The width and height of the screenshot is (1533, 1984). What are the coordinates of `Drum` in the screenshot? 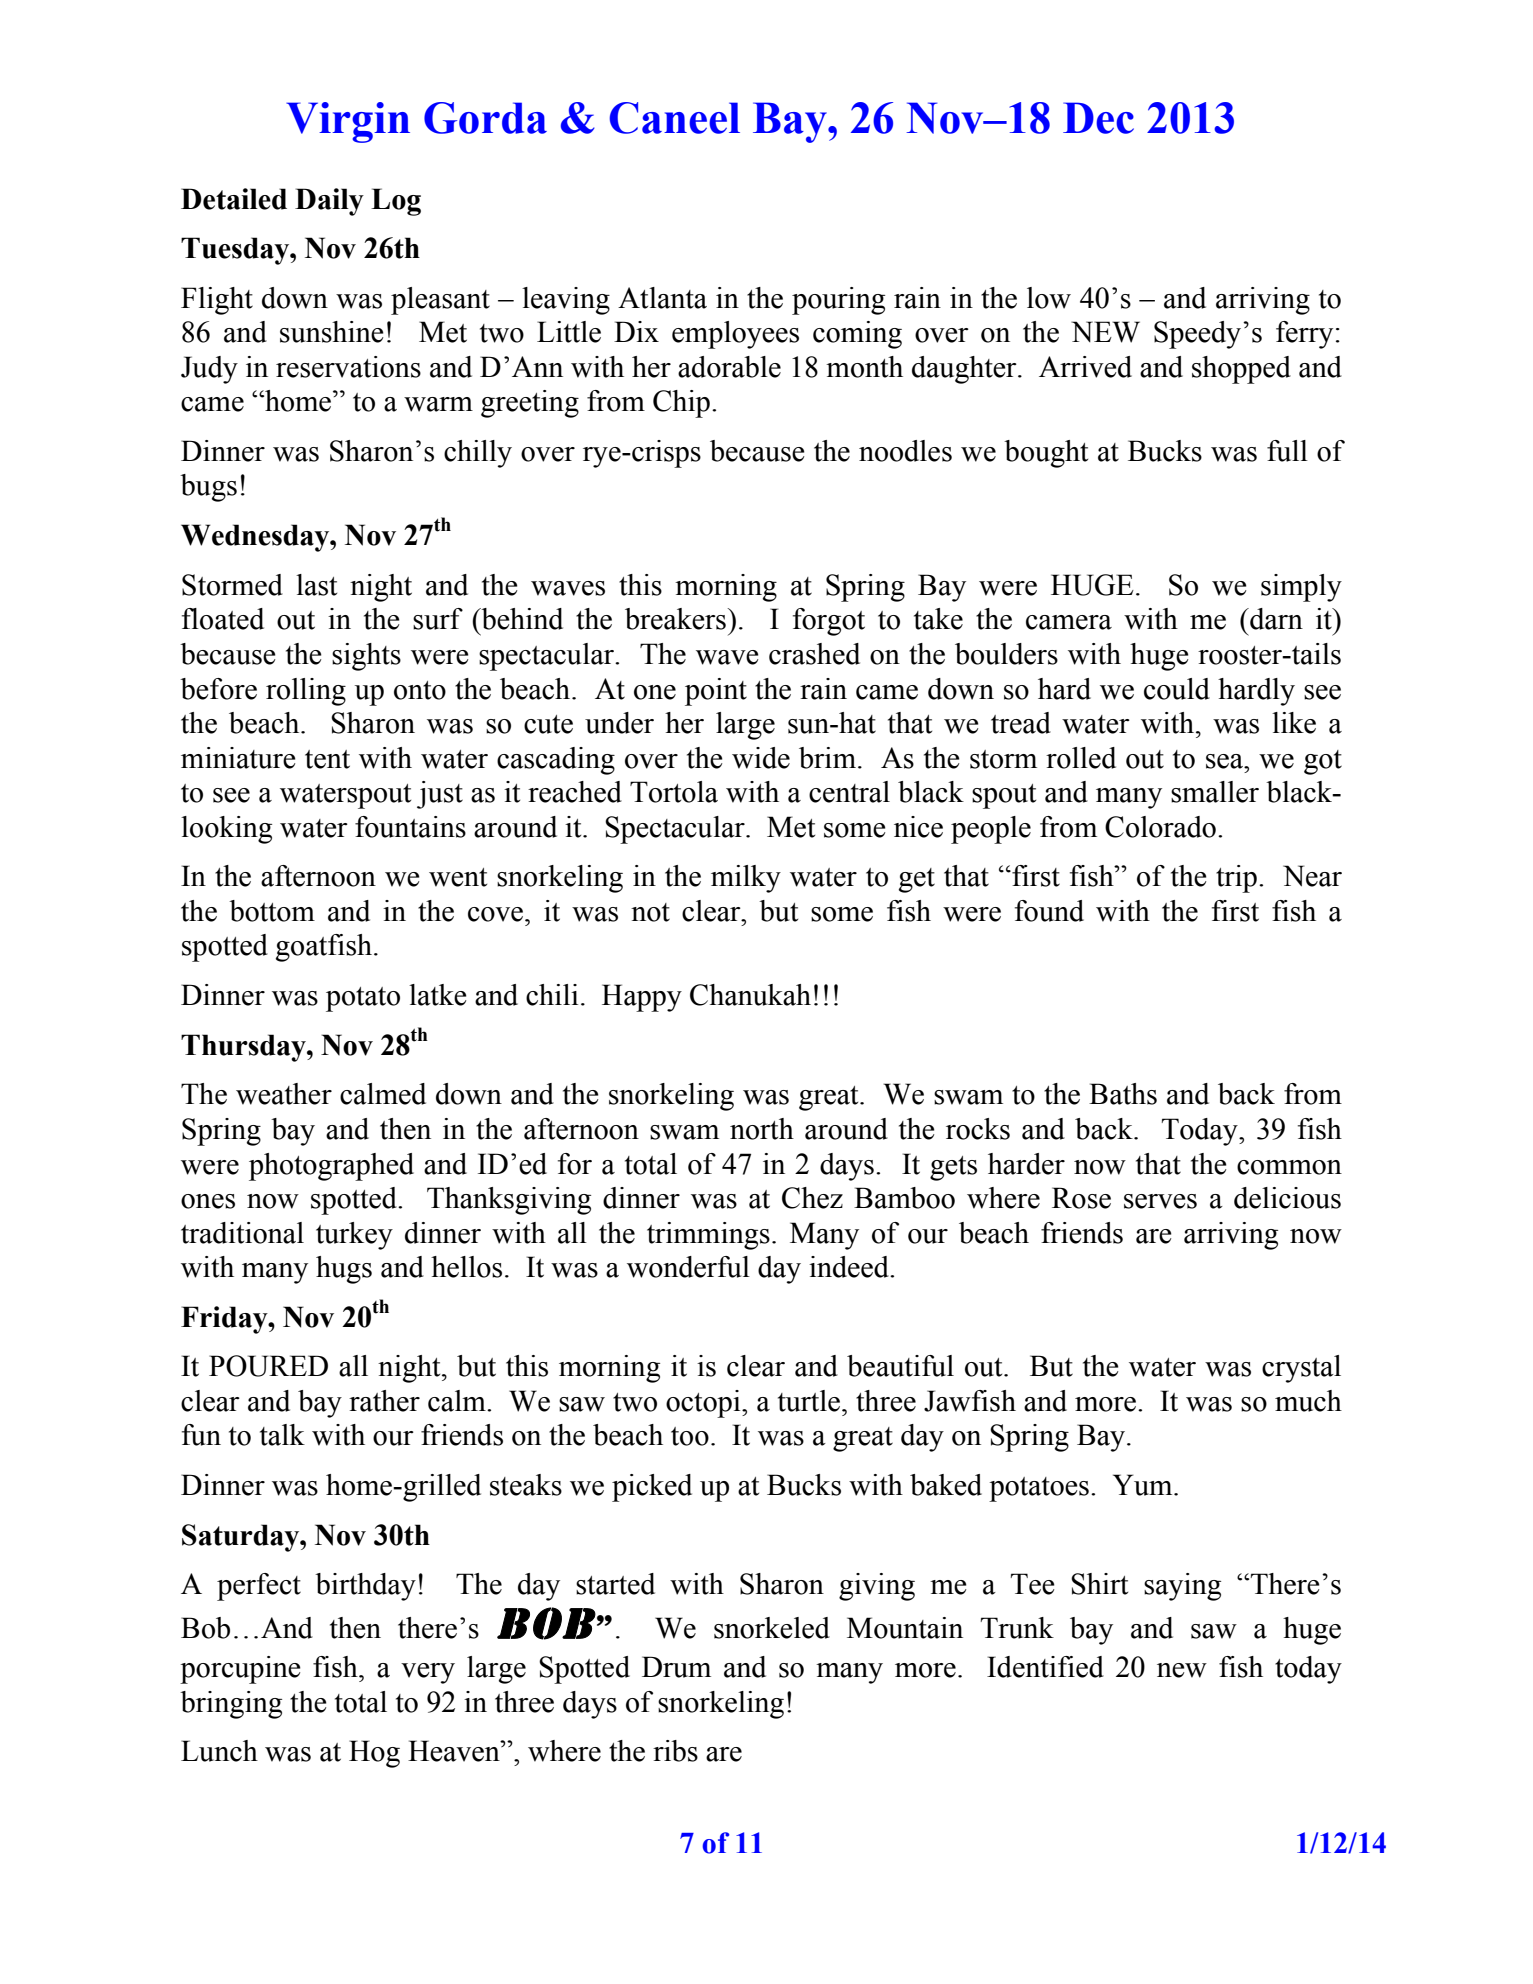 It's located at (676, 1667).
